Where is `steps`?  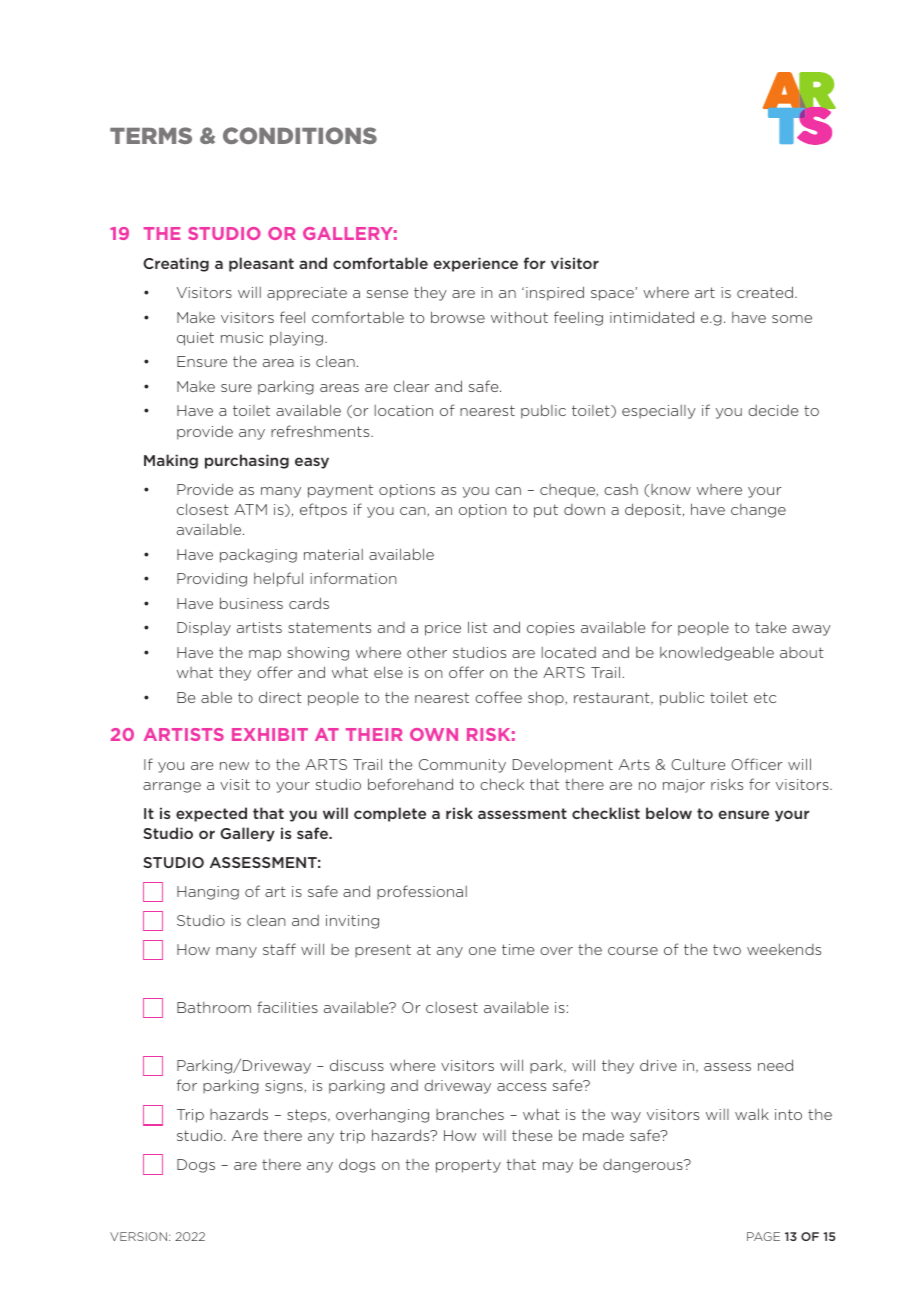
steps is located at coordinates (308, 1116).
